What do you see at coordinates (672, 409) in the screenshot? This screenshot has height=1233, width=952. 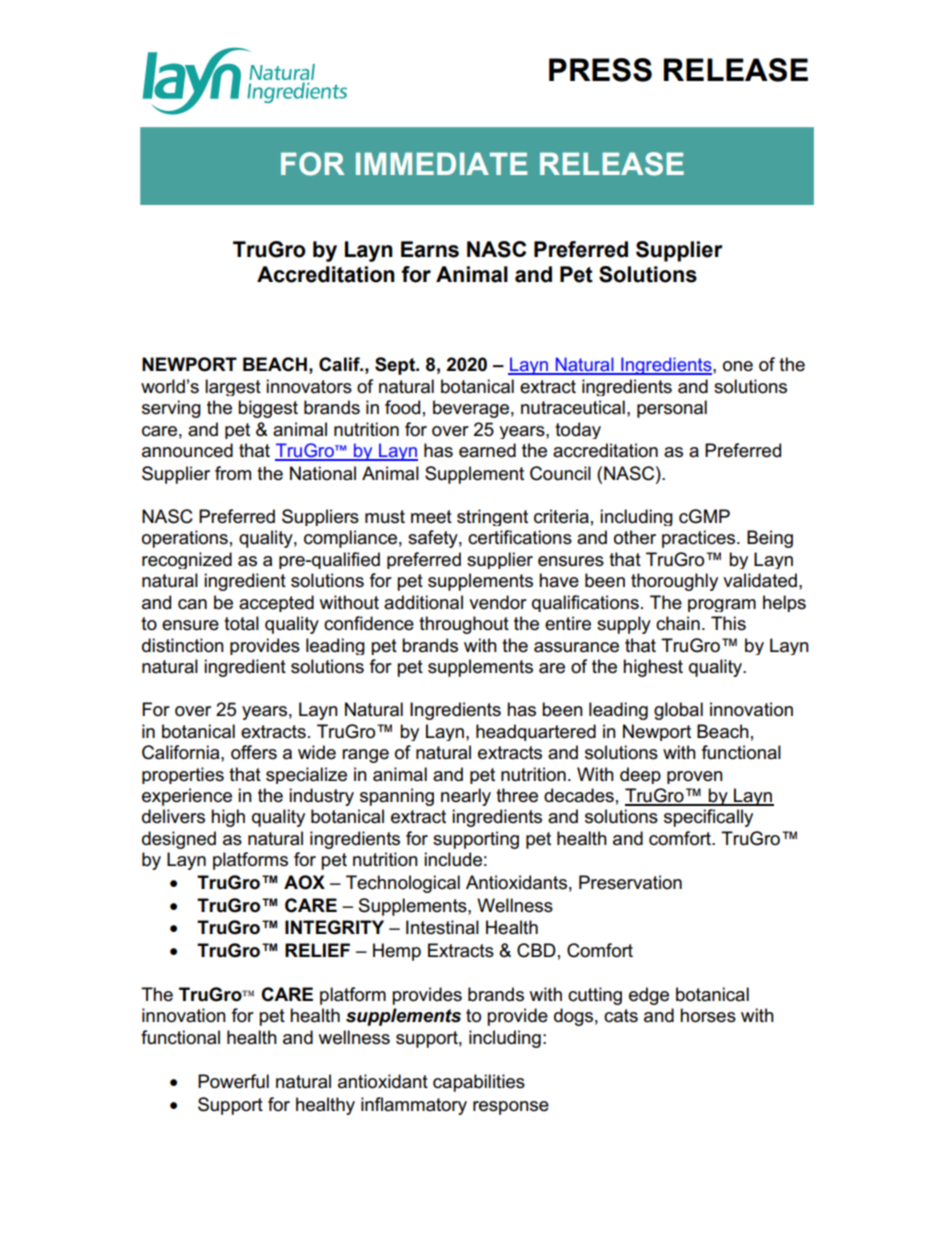 I see `personal` at bounding box center [672, 409].
